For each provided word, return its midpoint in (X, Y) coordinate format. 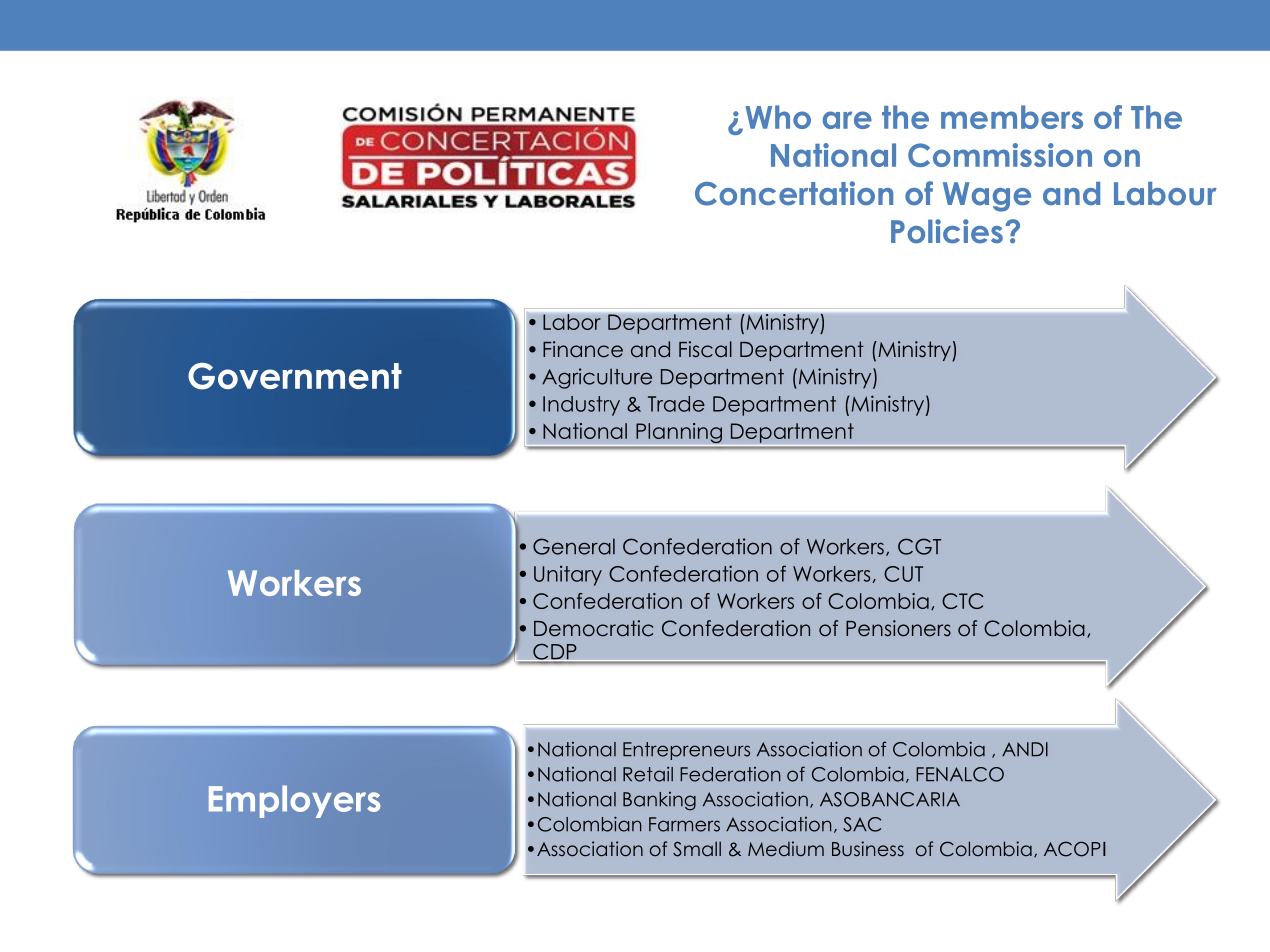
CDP (555, 652)
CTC (962, 601)
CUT (903, 574)
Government (295, 376)
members (1012, 117)
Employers (294, 801)
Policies (947, 231)
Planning (679, 434)
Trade (676, 404)
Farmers (684, 824)
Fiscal (705, 349)
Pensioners (898, 628)
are (847, 120)
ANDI (1025, 749)
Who (778, 117)
